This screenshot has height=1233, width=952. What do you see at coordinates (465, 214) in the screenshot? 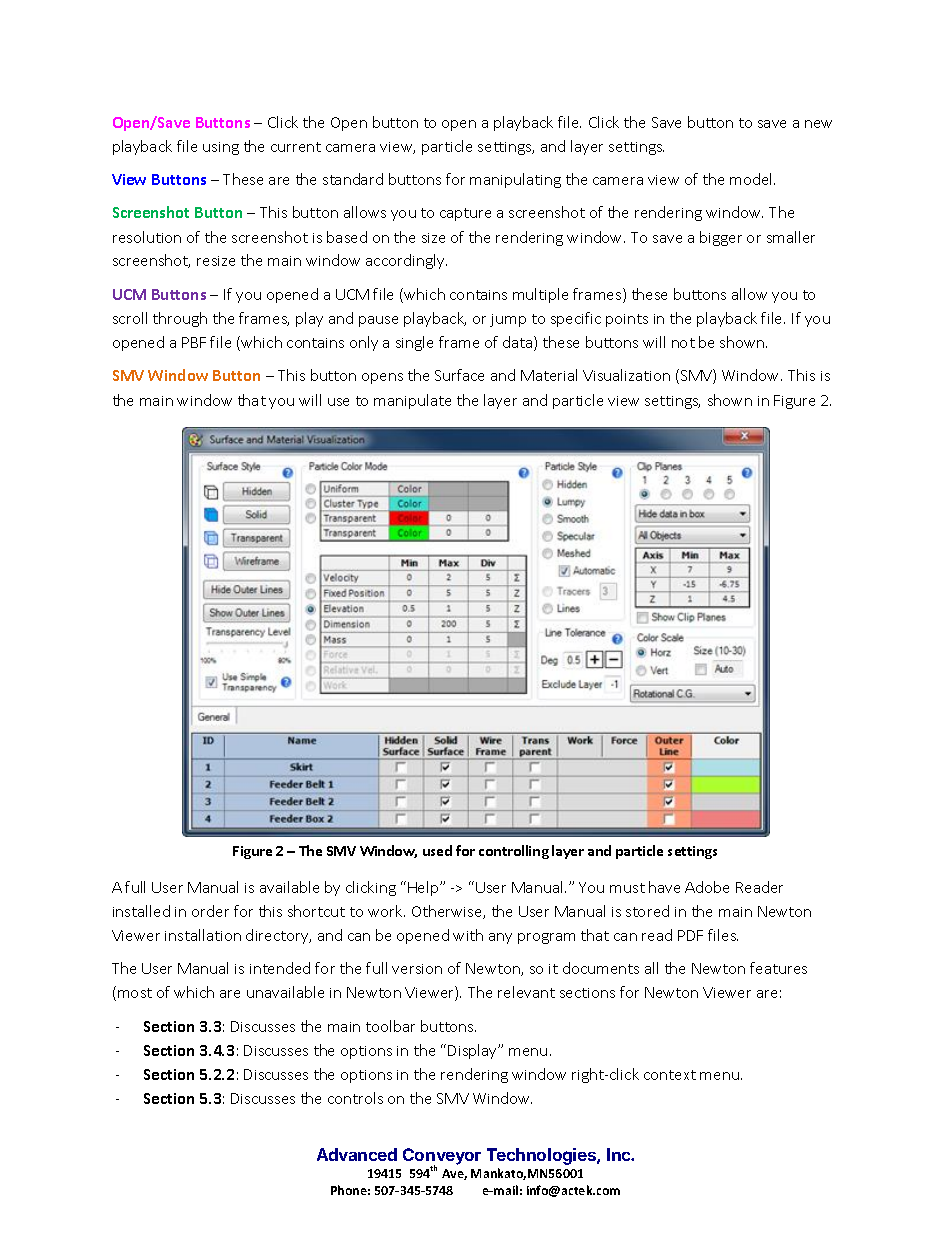
I see `capture` at bounding box center [465, 214].
